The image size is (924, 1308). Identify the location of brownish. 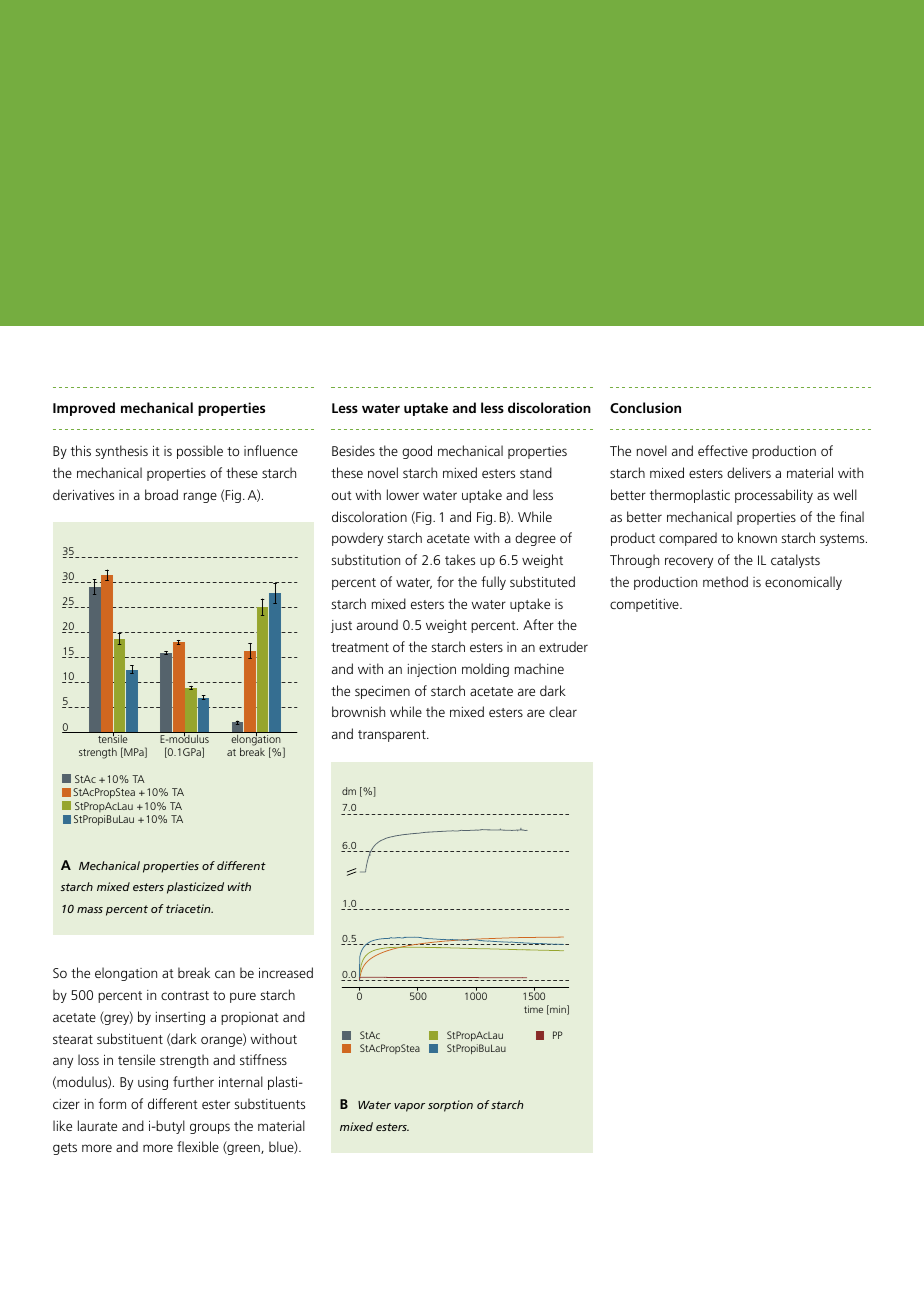
(358, 711).
